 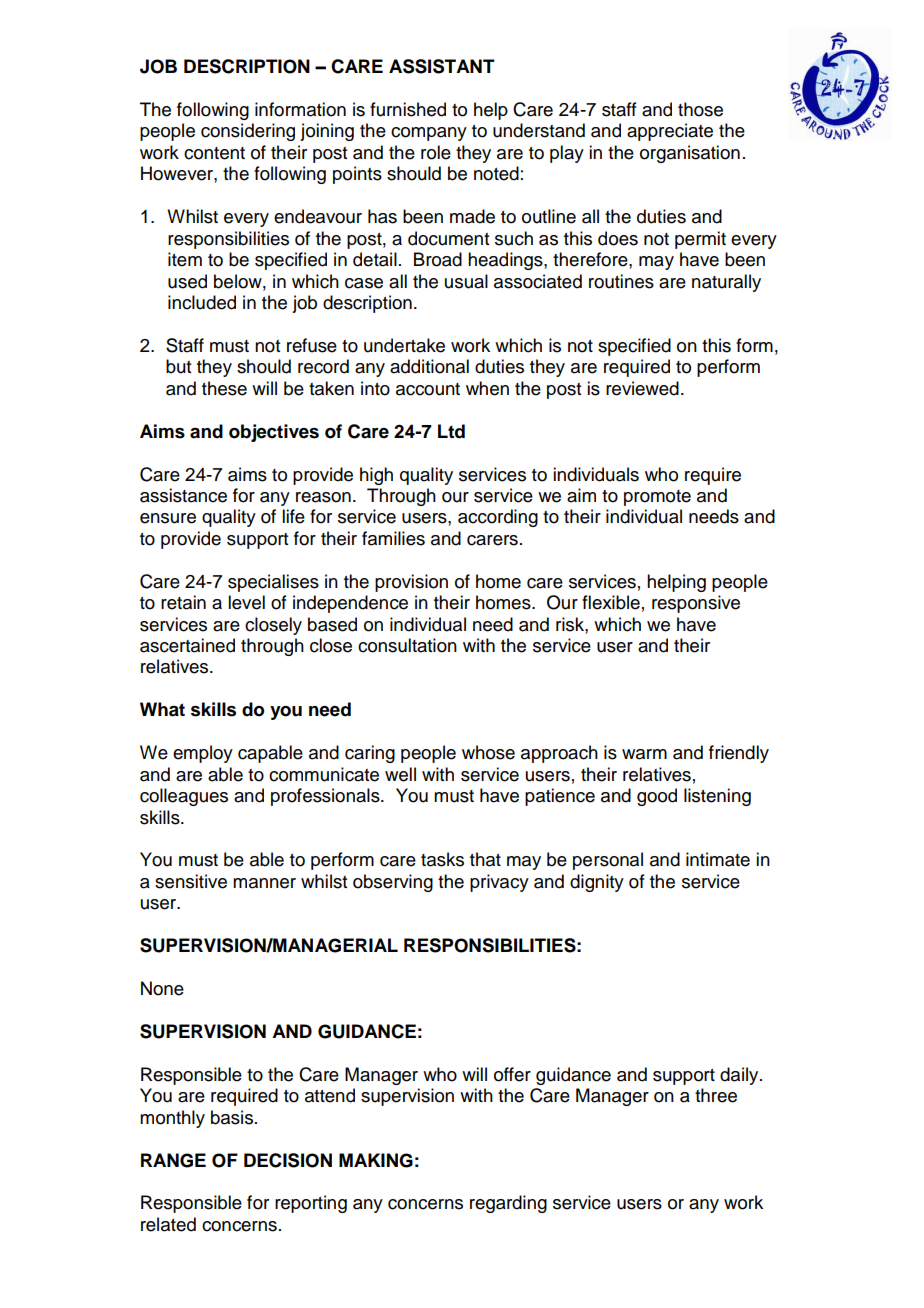 What do you see at coordinates (187, 645) in the page?
I see `ascertained` at bounding box center [187, 645].
